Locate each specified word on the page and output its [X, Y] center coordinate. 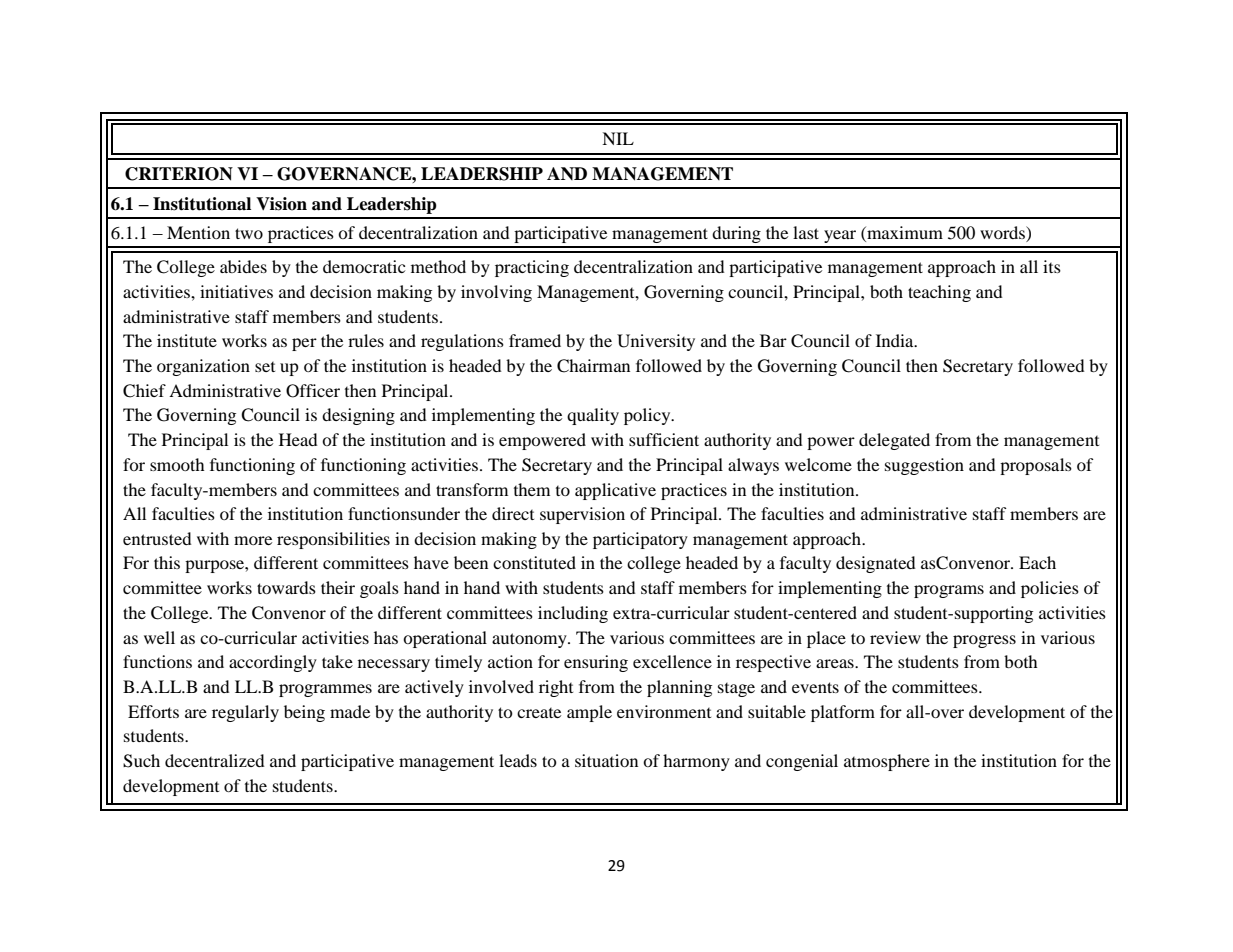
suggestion [924, 466]
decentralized [215, 760]
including [573, 614]
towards [286, 587]
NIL [618, 138]
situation [606, 760]
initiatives [236, 291]
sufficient [664, 439]
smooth [177, 464]
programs [949, 591]
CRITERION [179, 174]
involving [496, 293]
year [840, 236]
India [896, 340]
